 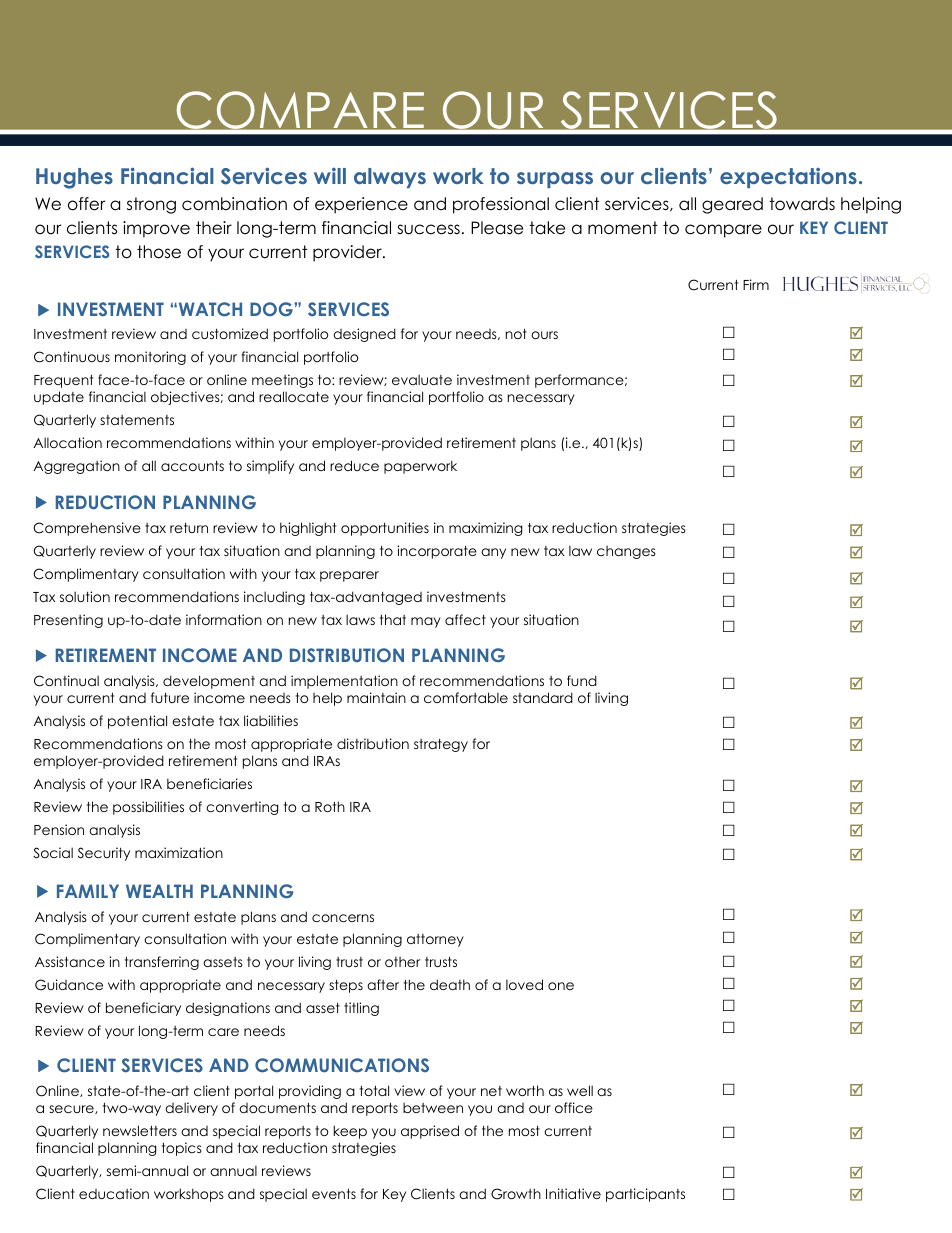 I want to click on future, so click(x=170, y=697).
